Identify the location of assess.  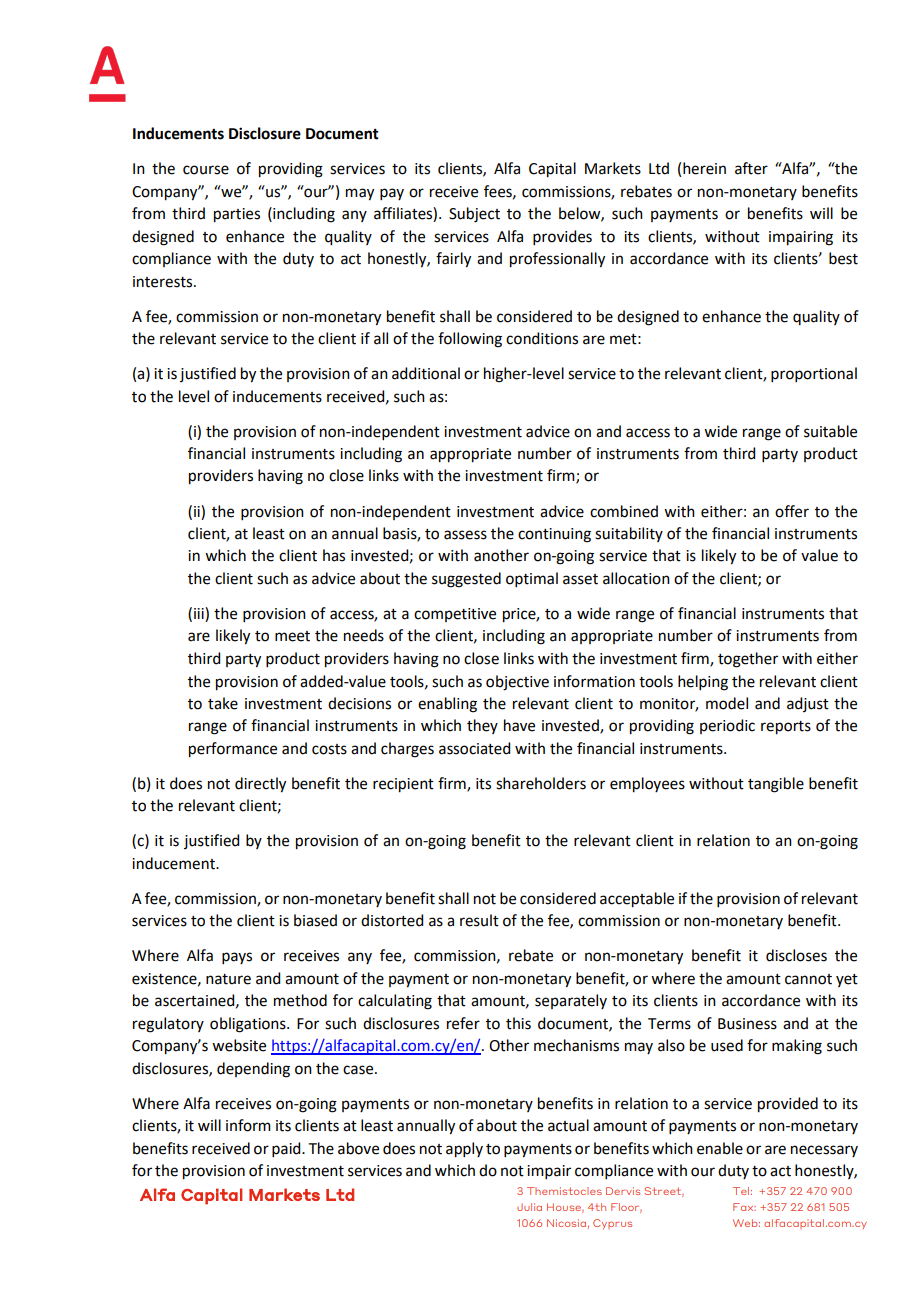
(465, 535).
